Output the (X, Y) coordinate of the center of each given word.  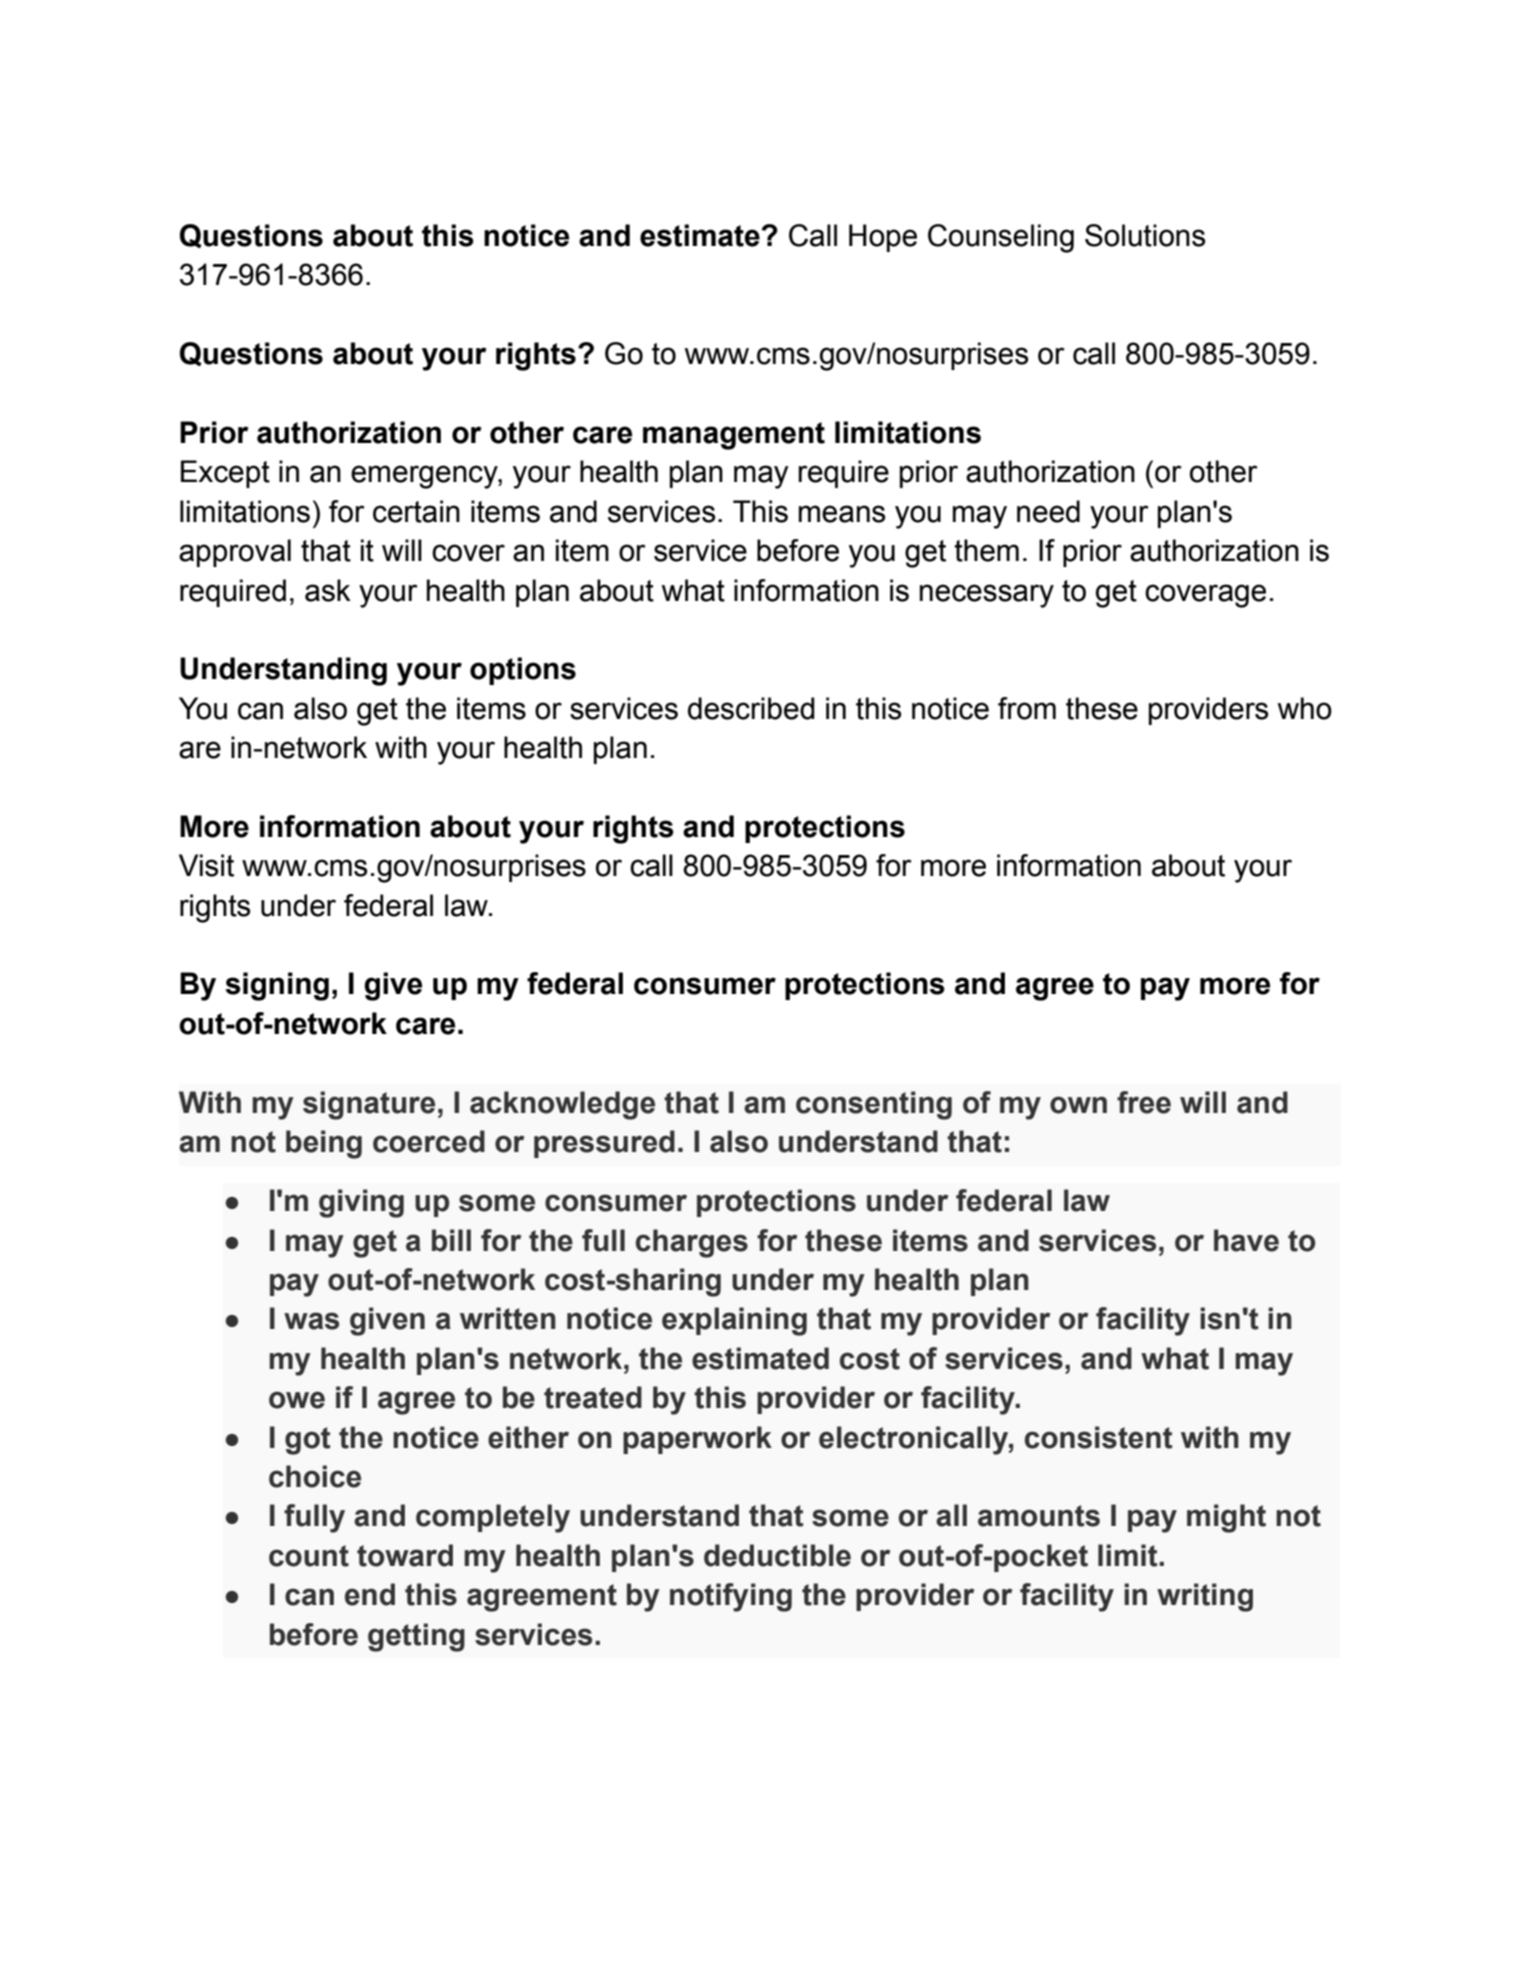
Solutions (1145, 235)
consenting (874, 1105)
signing (277, 986)
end (370, 1594)
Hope (883, 238)
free (1144, 1102)
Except (225, 474)
